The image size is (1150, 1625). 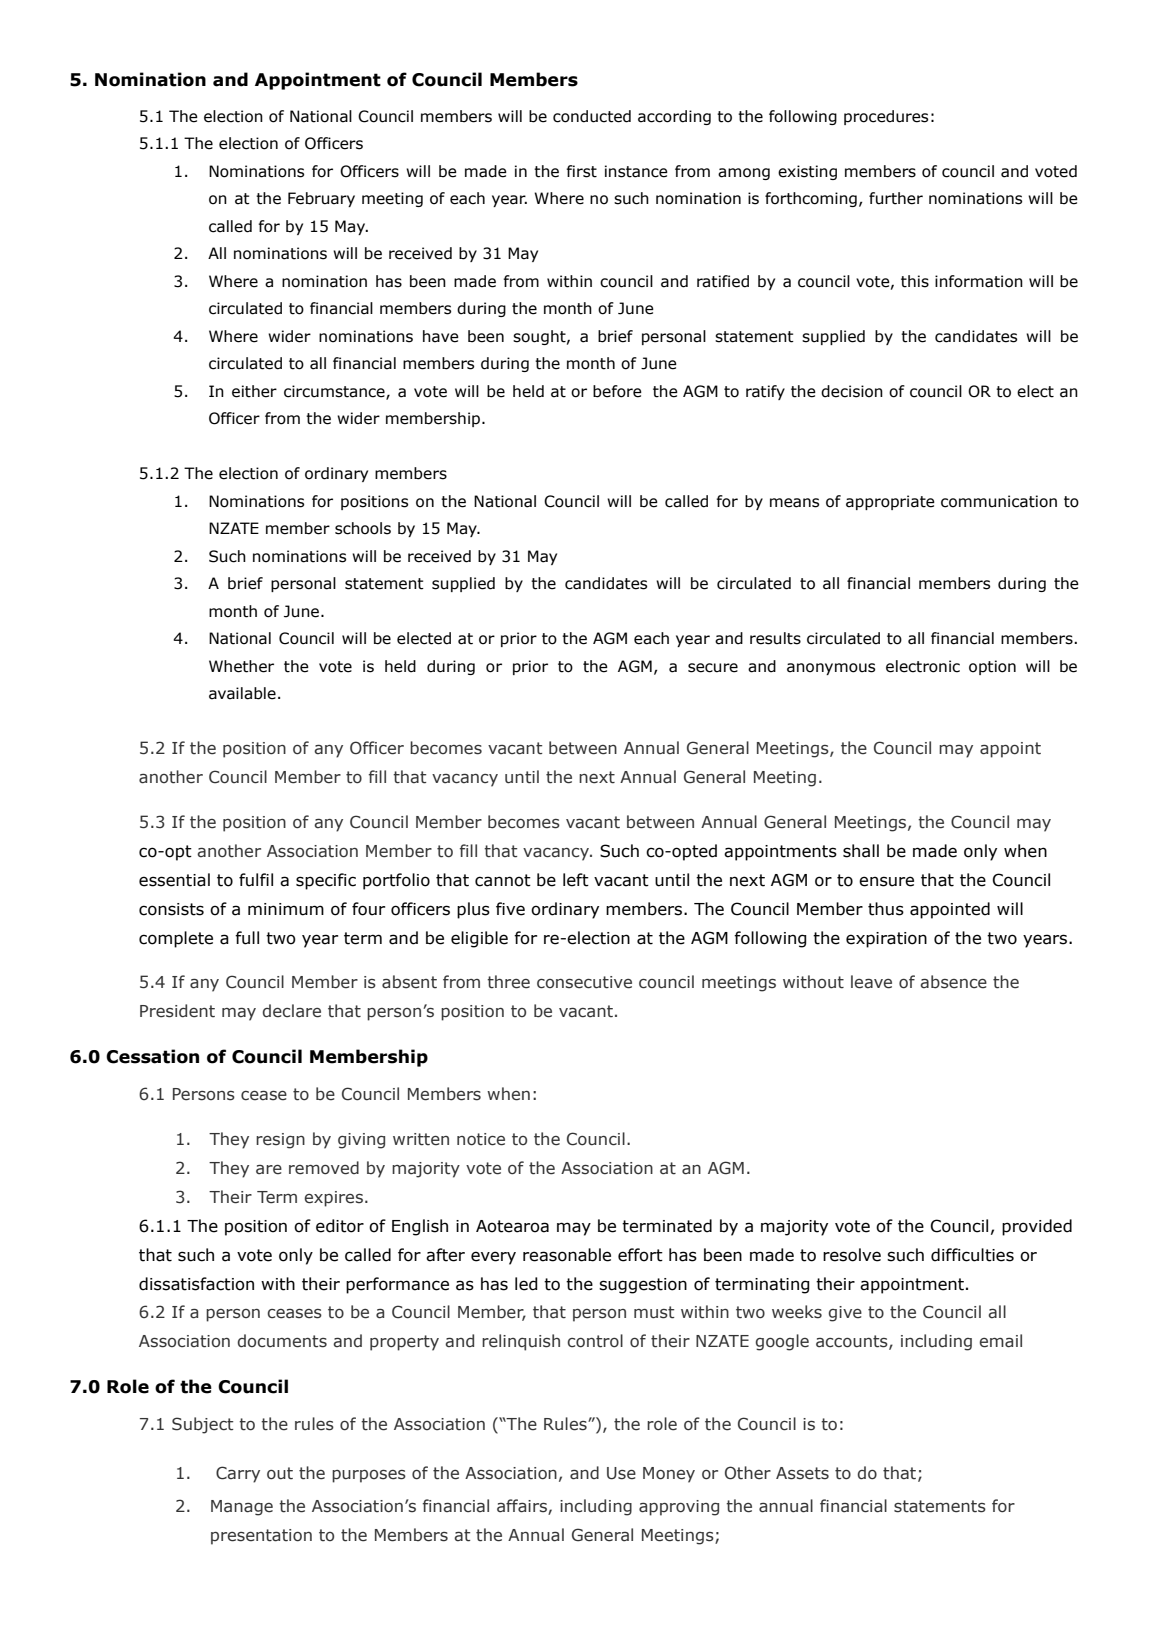 I want to click on fulfil, so click(x=256, y=880).
